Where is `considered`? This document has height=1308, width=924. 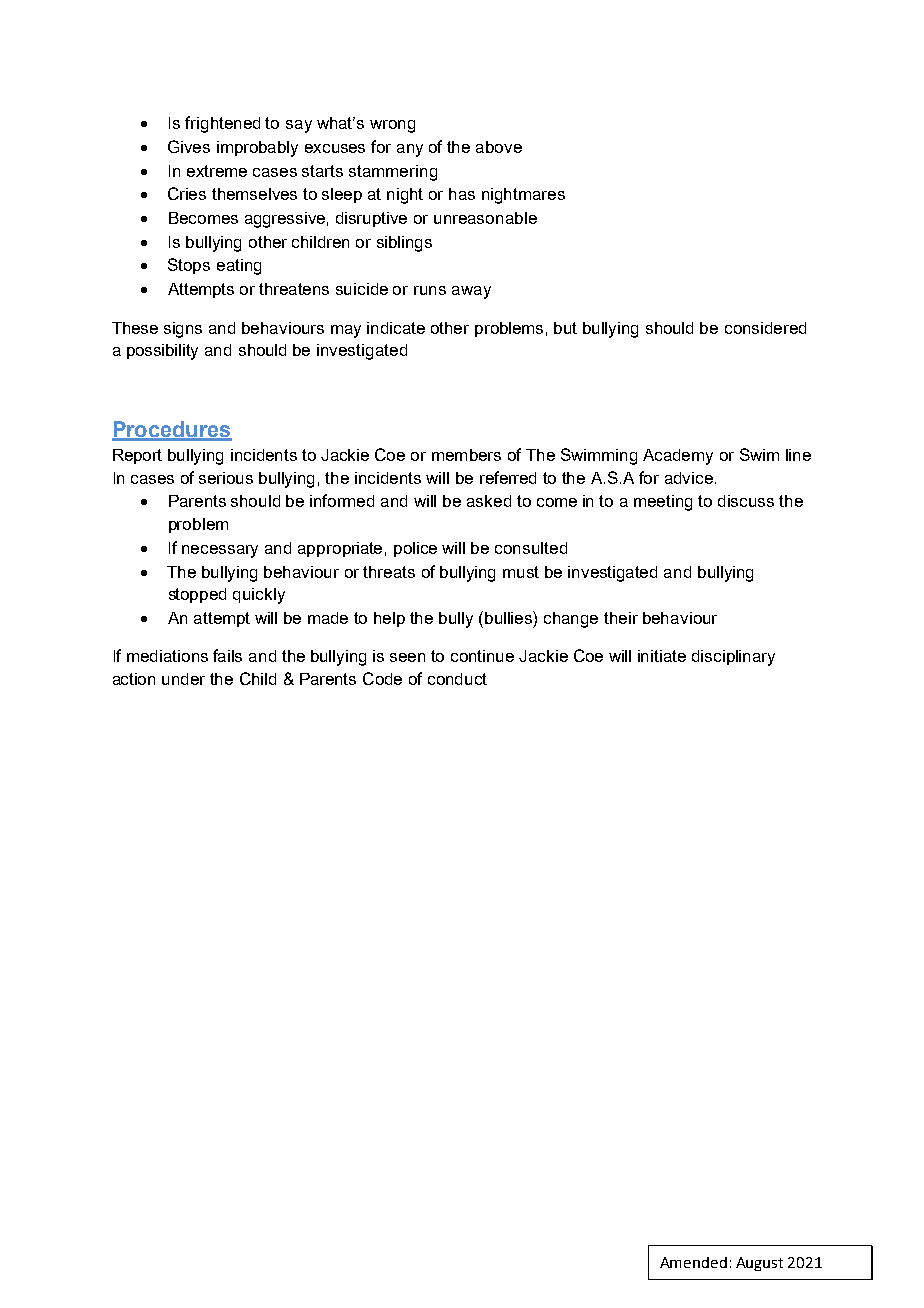 considered is located at coordinates (765, 328).
